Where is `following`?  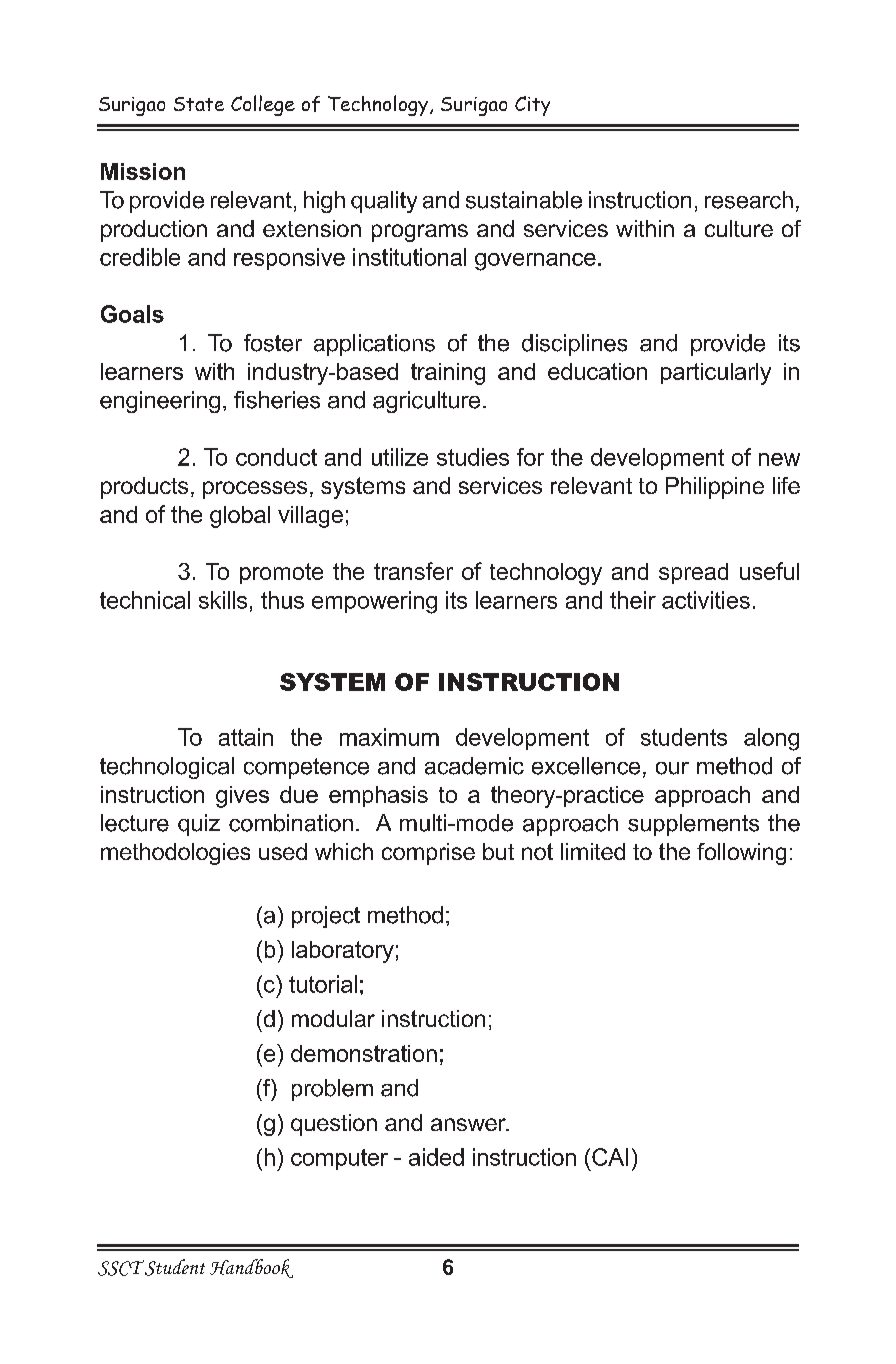 following is located at coordinates (741, 854).
